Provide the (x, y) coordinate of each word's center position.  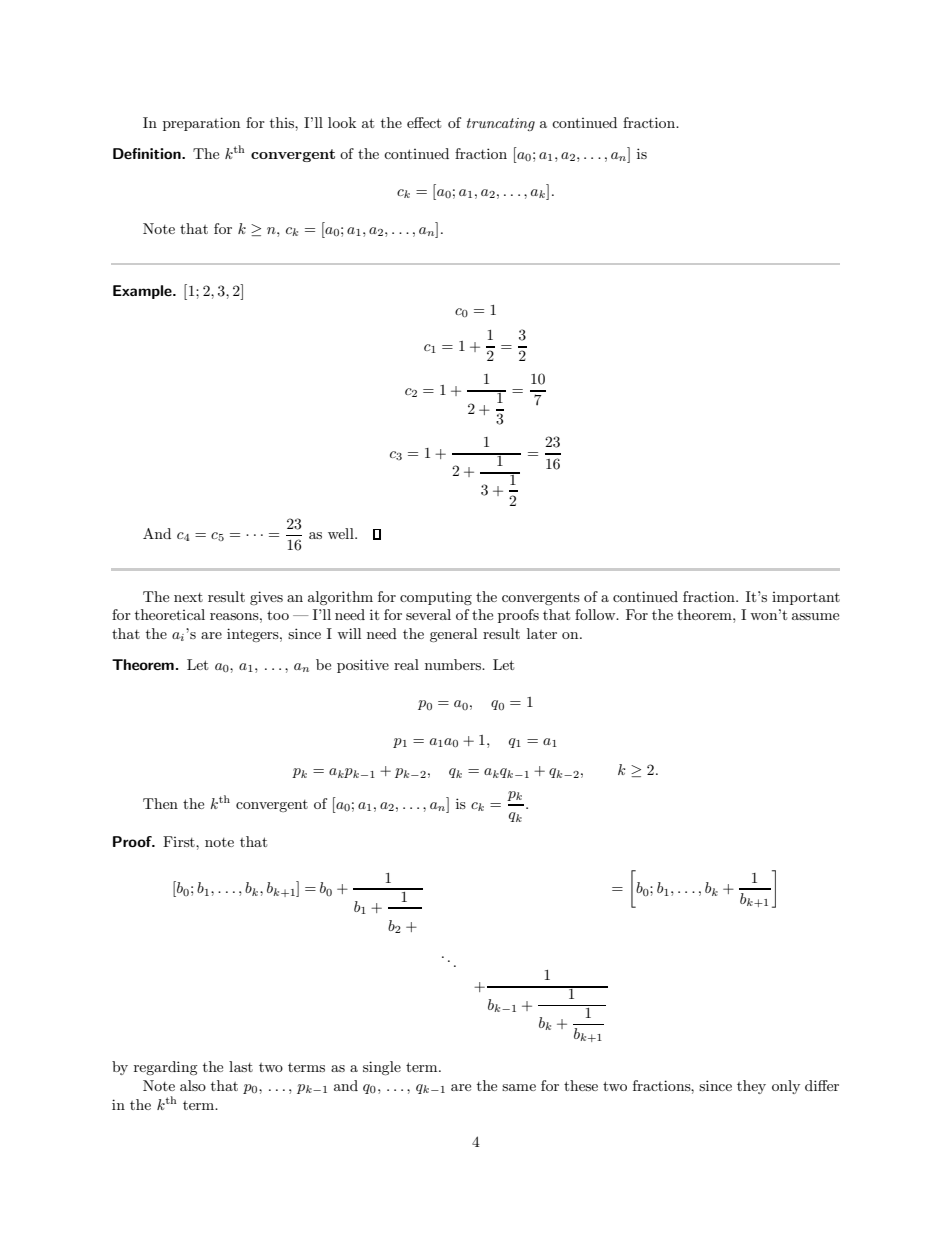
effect (424, 122)
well (342, 533)
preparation (201, 124)
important (806, 598)
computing (436, 598)
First (180, 841)
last (241, 1066)
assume (815, 616)
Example (143, 292)
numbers (454, 664)
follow (596, 614)
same (519, 1087)
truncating (501, 124)
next (188, 597)
